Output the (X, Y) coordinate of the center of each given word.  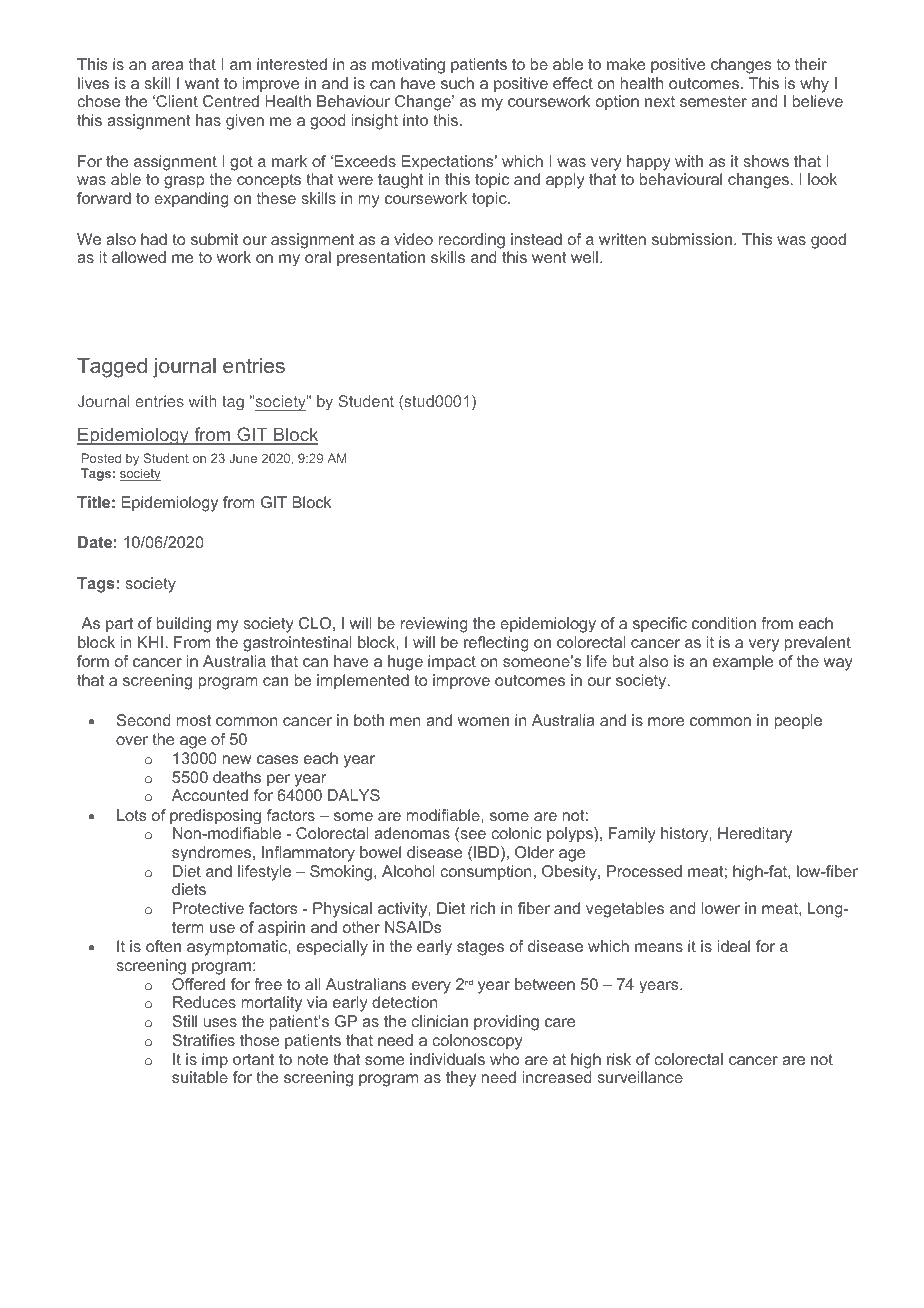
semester (713, 101)
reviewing (434, 625)
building (184, 625)
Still (184, 1021)
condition (724, 623)
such (457, 83)
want (202, 83)
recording (472, 241)
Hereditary (755, 835)
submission (693, 239)
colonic (516, 833)
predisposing (215, 816)
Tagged (112, 368)
